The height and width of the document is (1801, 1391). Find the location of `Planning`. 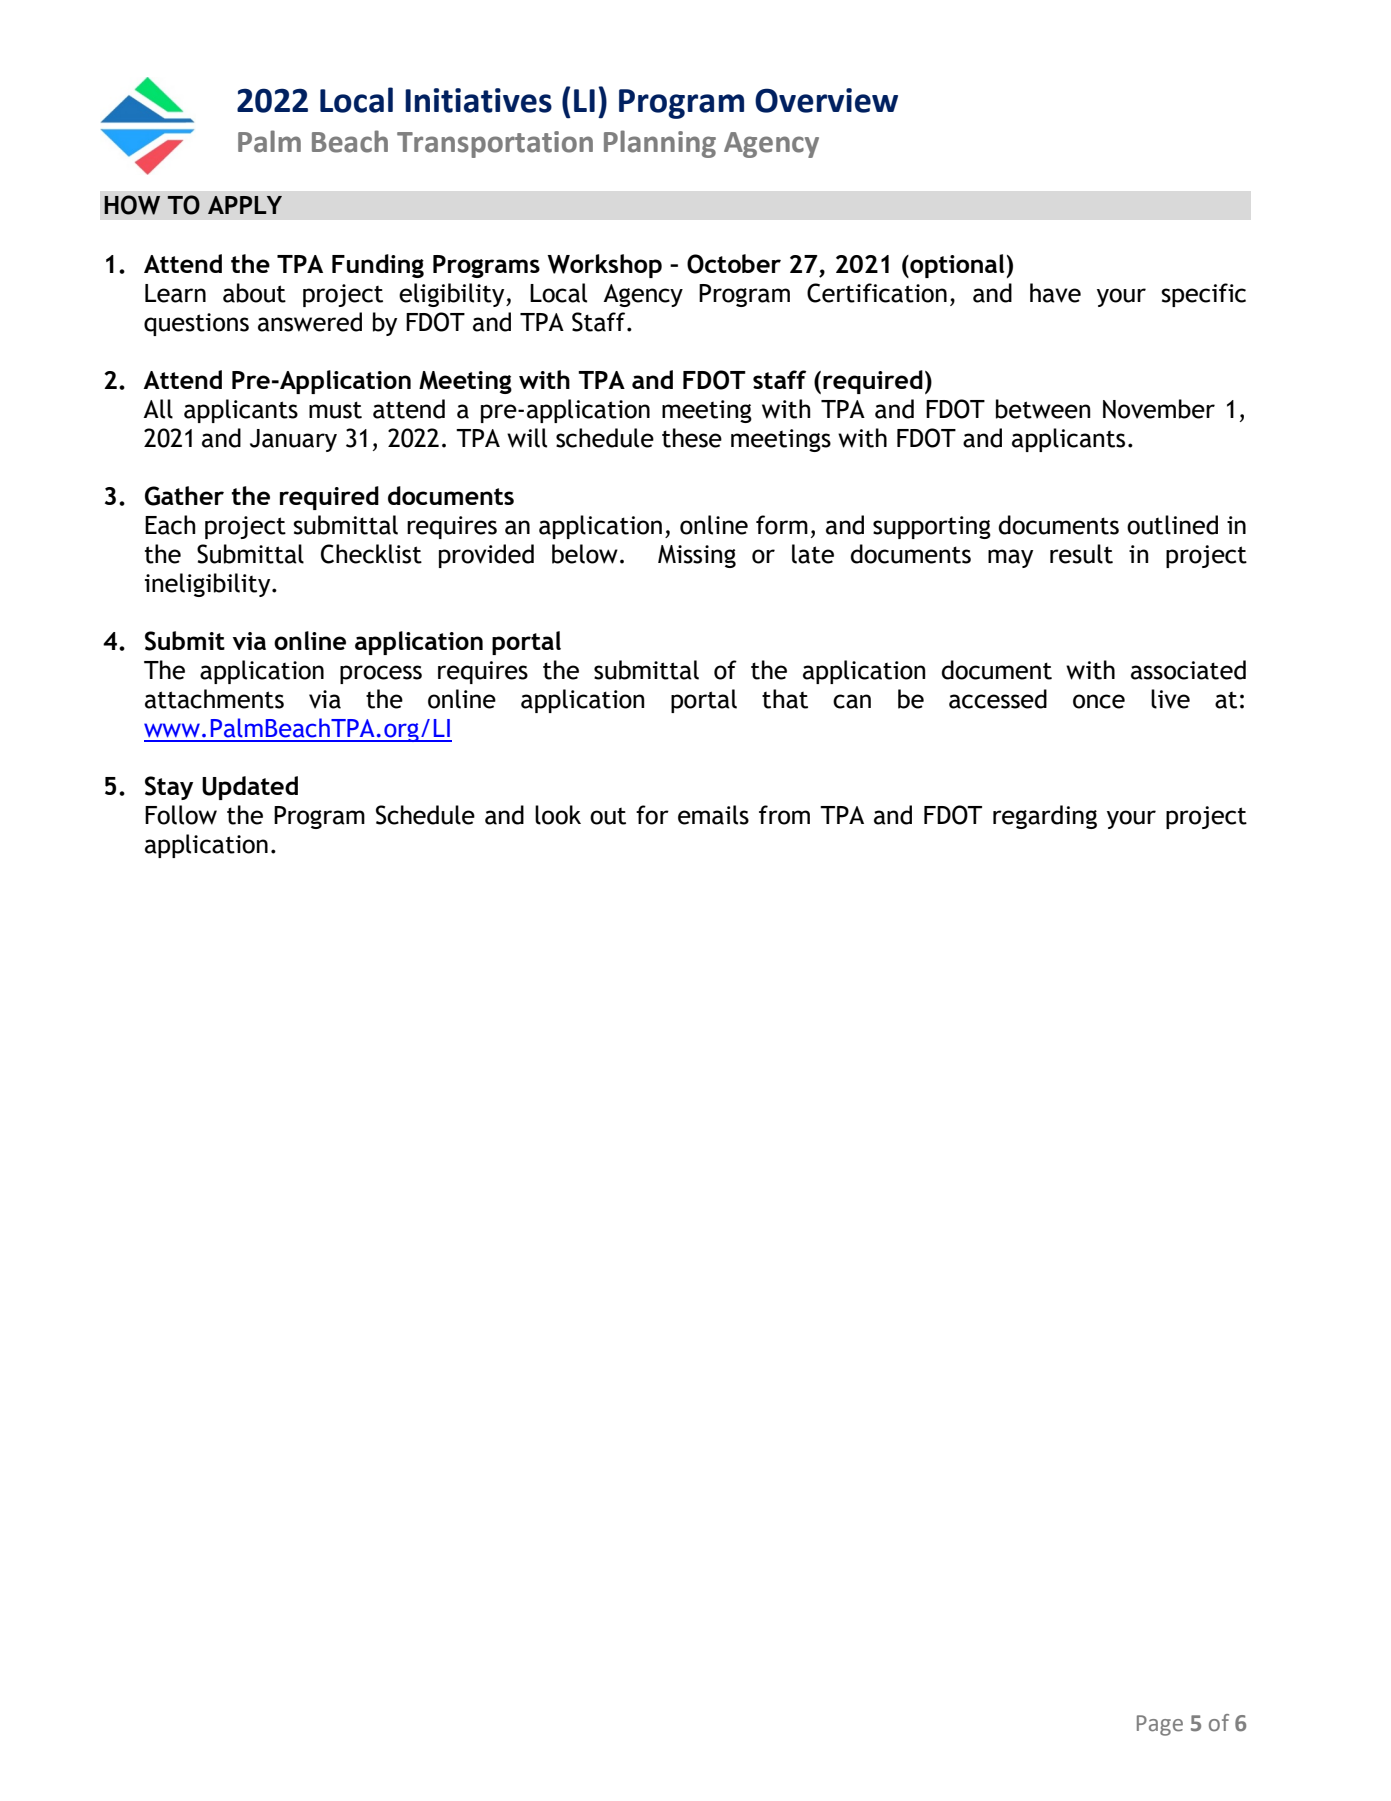

Planning is located at coordinates (660, 144).
